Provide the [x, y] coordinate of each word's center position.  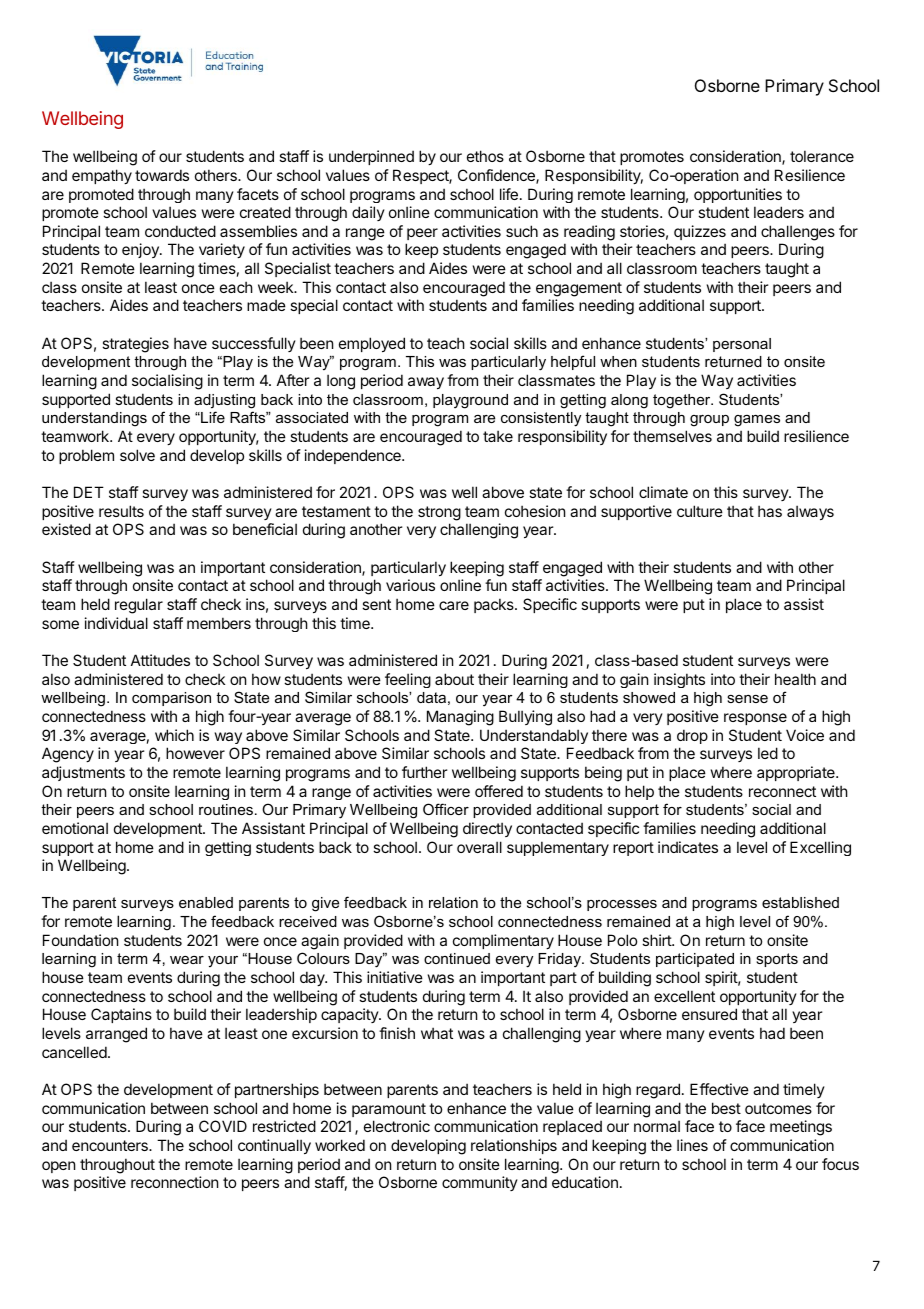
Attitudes [160, 660]
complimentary [503, 941]
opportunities [738, 195]
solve [137, 455]
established [800, 902]
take [498, 436]
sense [747, 699]
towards [162, 175]
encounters [111, 1145]
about [454, 679]
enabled [206, 902]
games [757, 421]
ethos [485, 156]
